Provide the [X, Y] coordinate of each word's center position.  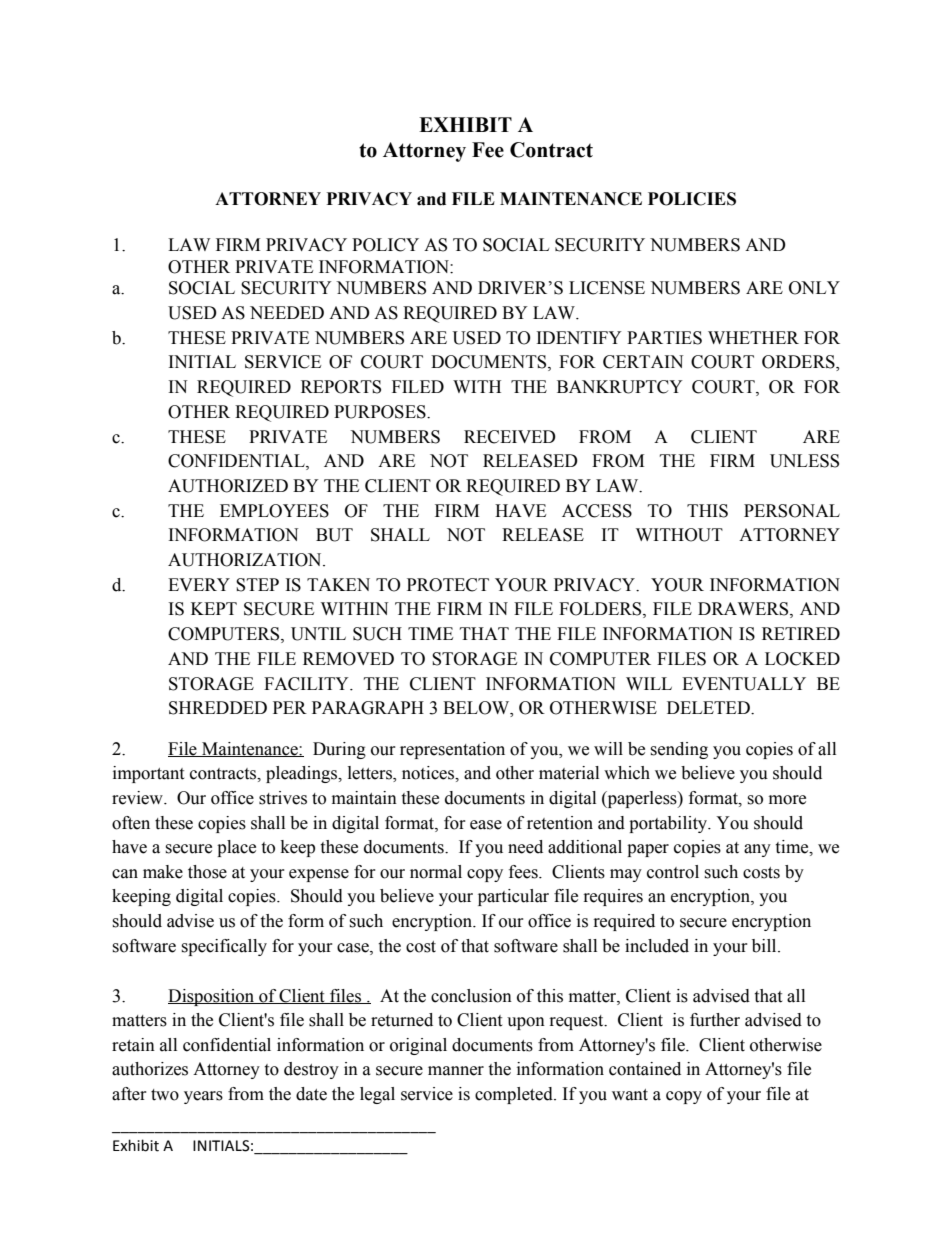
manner [456, 1071]
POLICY [385, 245]
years [203, 1097]
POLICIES [692, 199]
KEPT [214, 608]
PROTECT [448, 585]
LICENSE [607, 288]
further [715, 1020]
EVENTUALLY [744, 684]
